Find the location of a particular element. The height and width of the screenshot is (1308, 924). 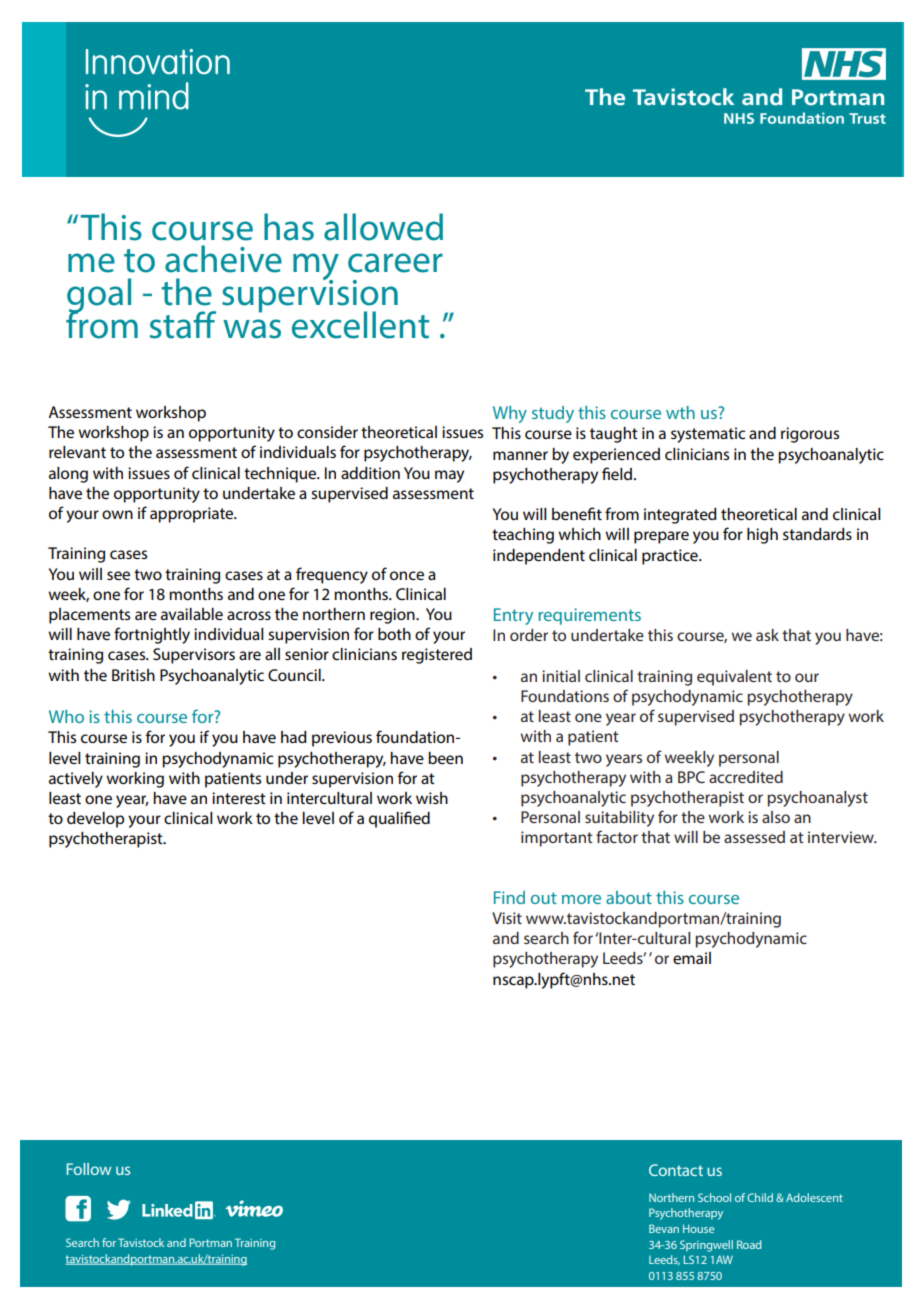

wth is located at coordinates (680, 412).
